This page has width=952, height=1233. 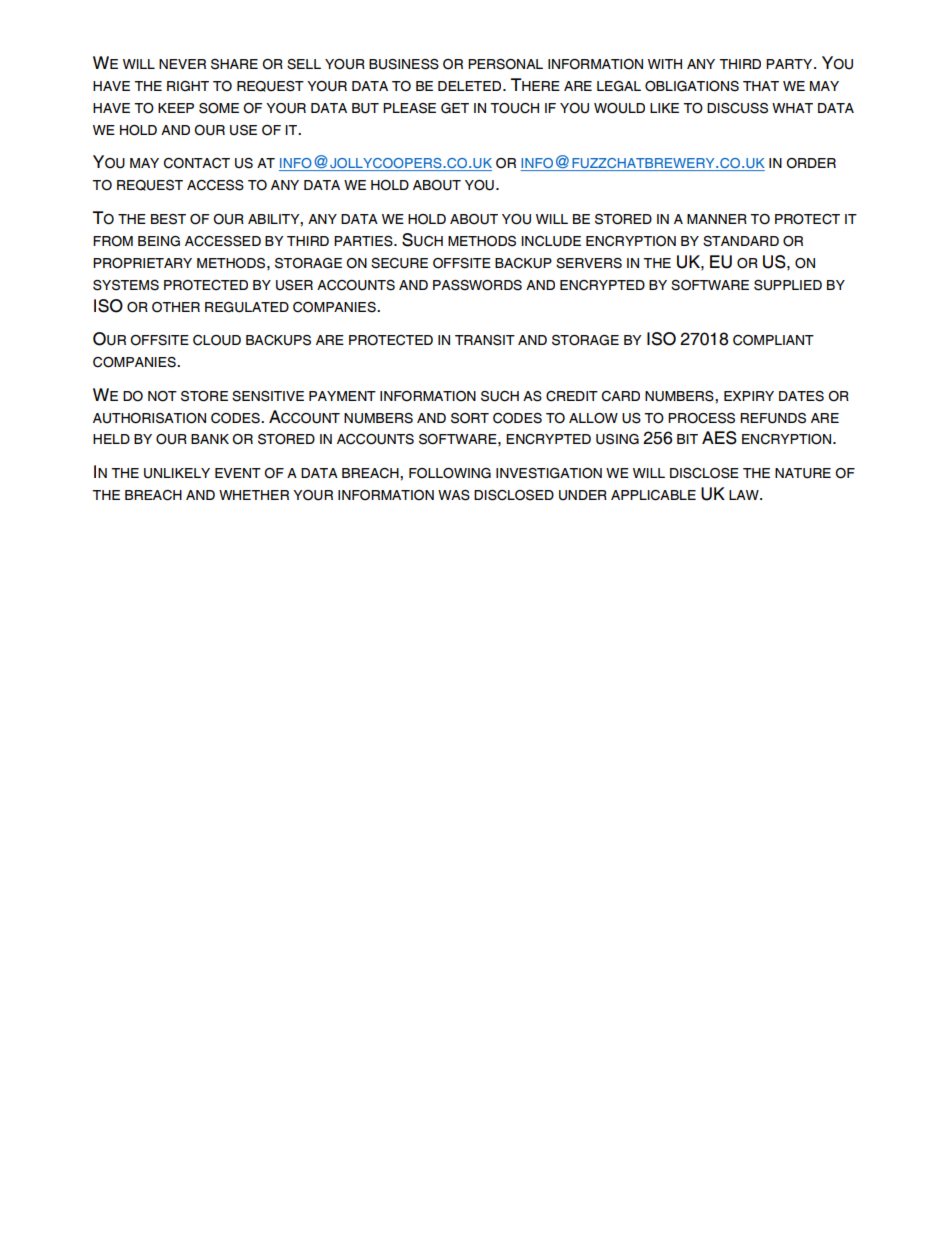 I want to click on FOLLOWING, so click(x=450, y=473).
